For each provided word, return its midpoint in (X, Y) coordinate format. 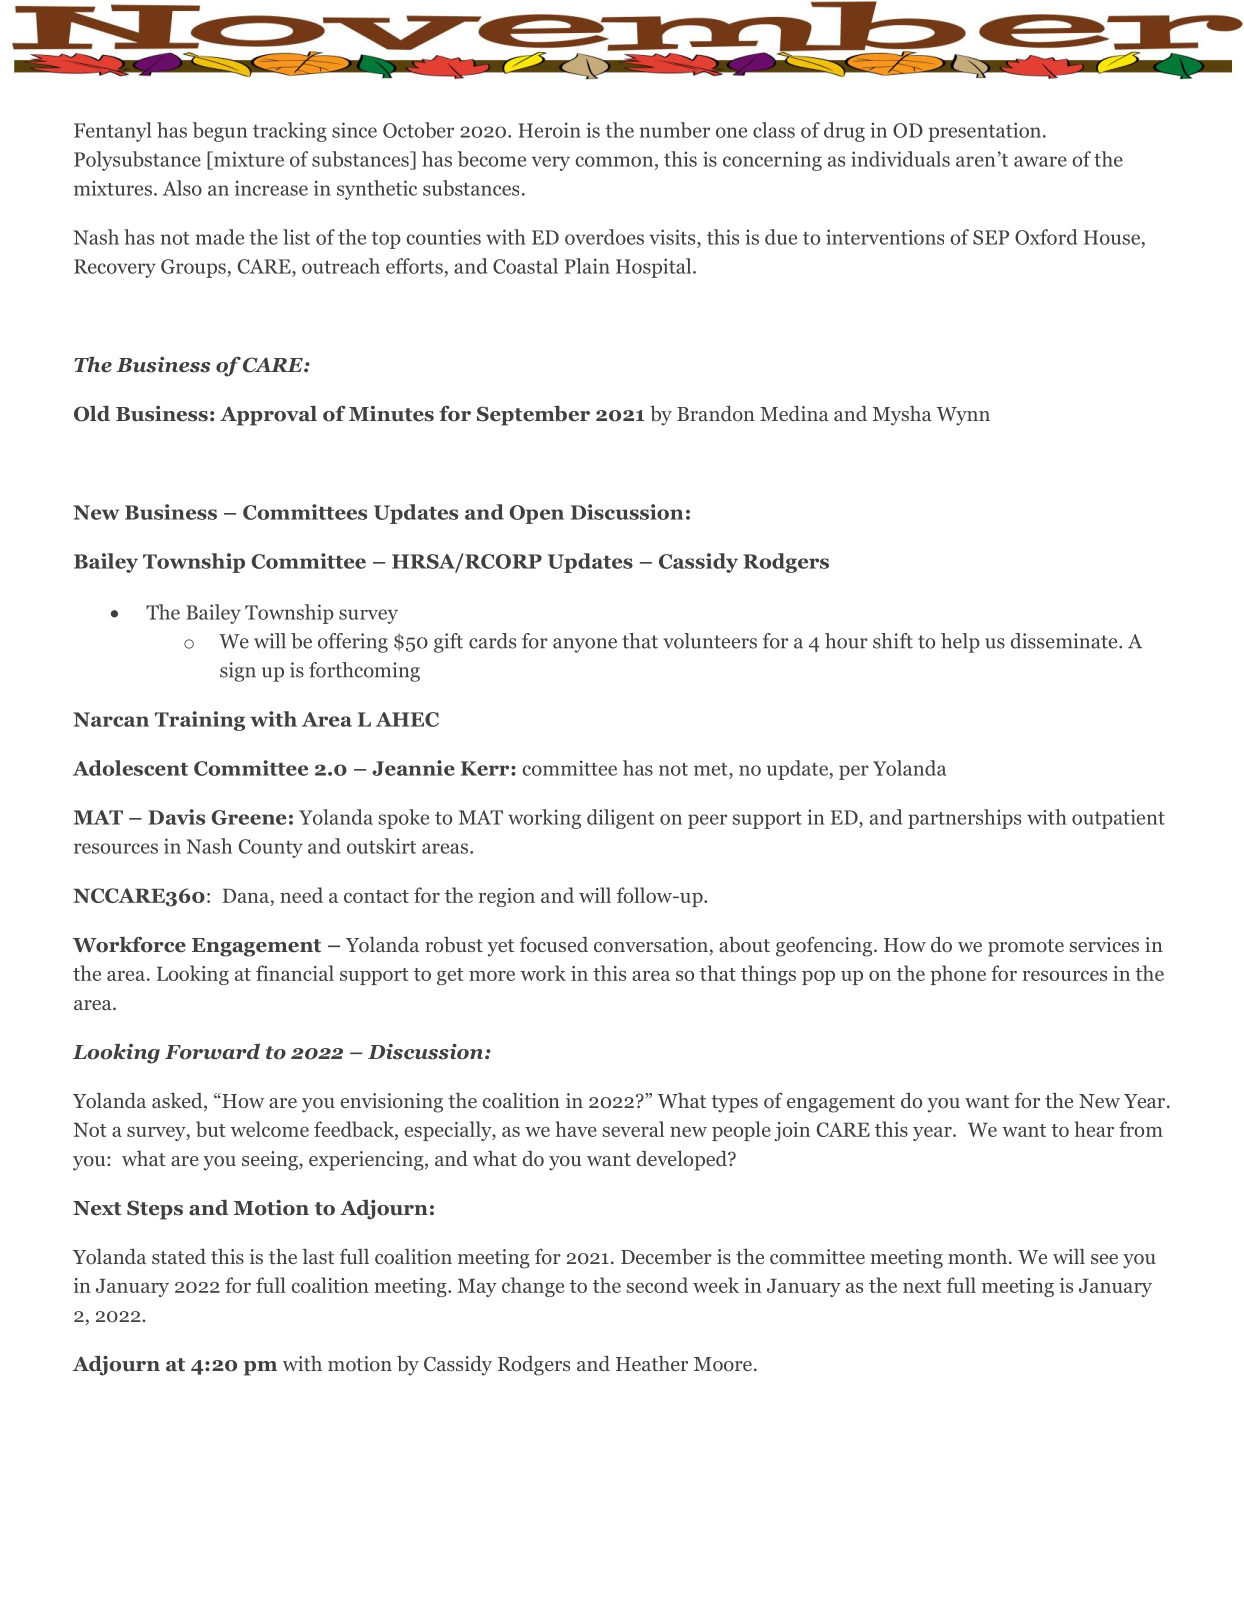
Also (182, 188)
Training (200, 721)
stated (179, 1256)
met (712, 769)
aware (1040, 161)
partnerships (964, 819)
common (615, 161)
